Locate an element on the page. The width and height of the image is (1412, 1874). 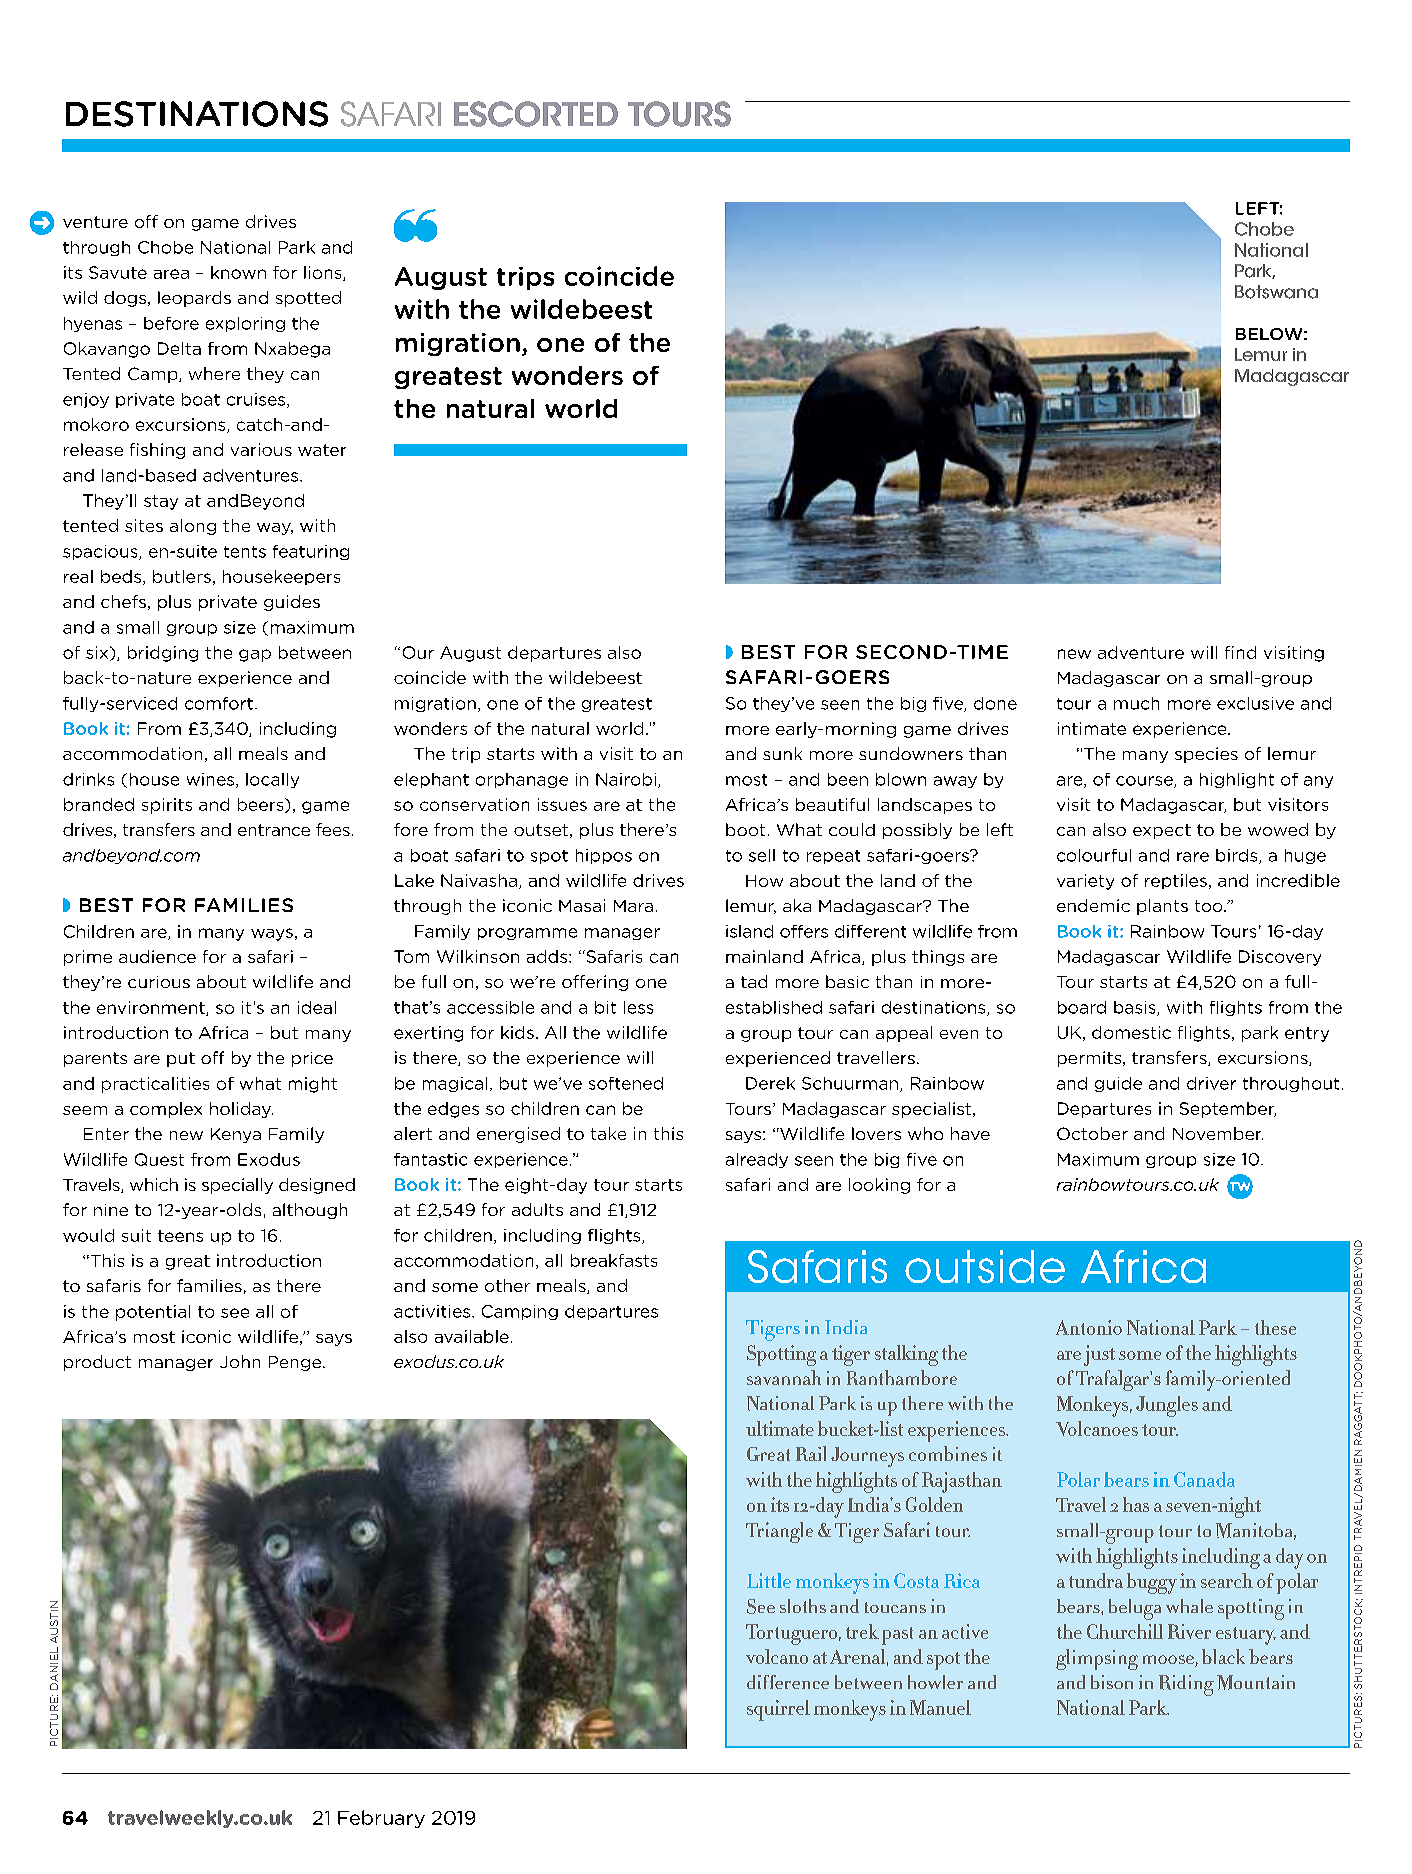
ESCORTED is located at coordinates (536, 114).
